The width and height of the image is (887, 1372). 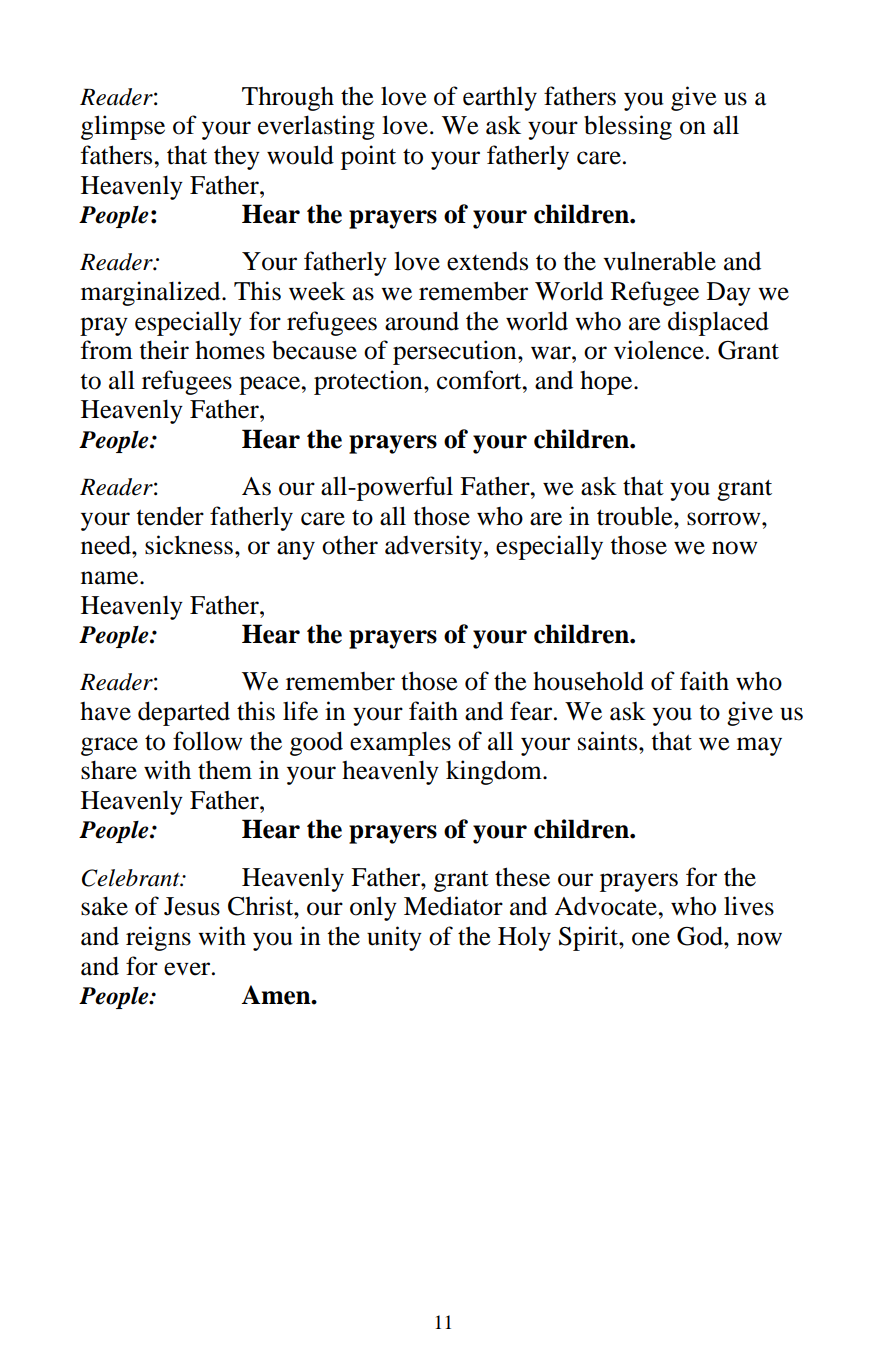 I want to click on displaced, so click(x=718, y=323).
